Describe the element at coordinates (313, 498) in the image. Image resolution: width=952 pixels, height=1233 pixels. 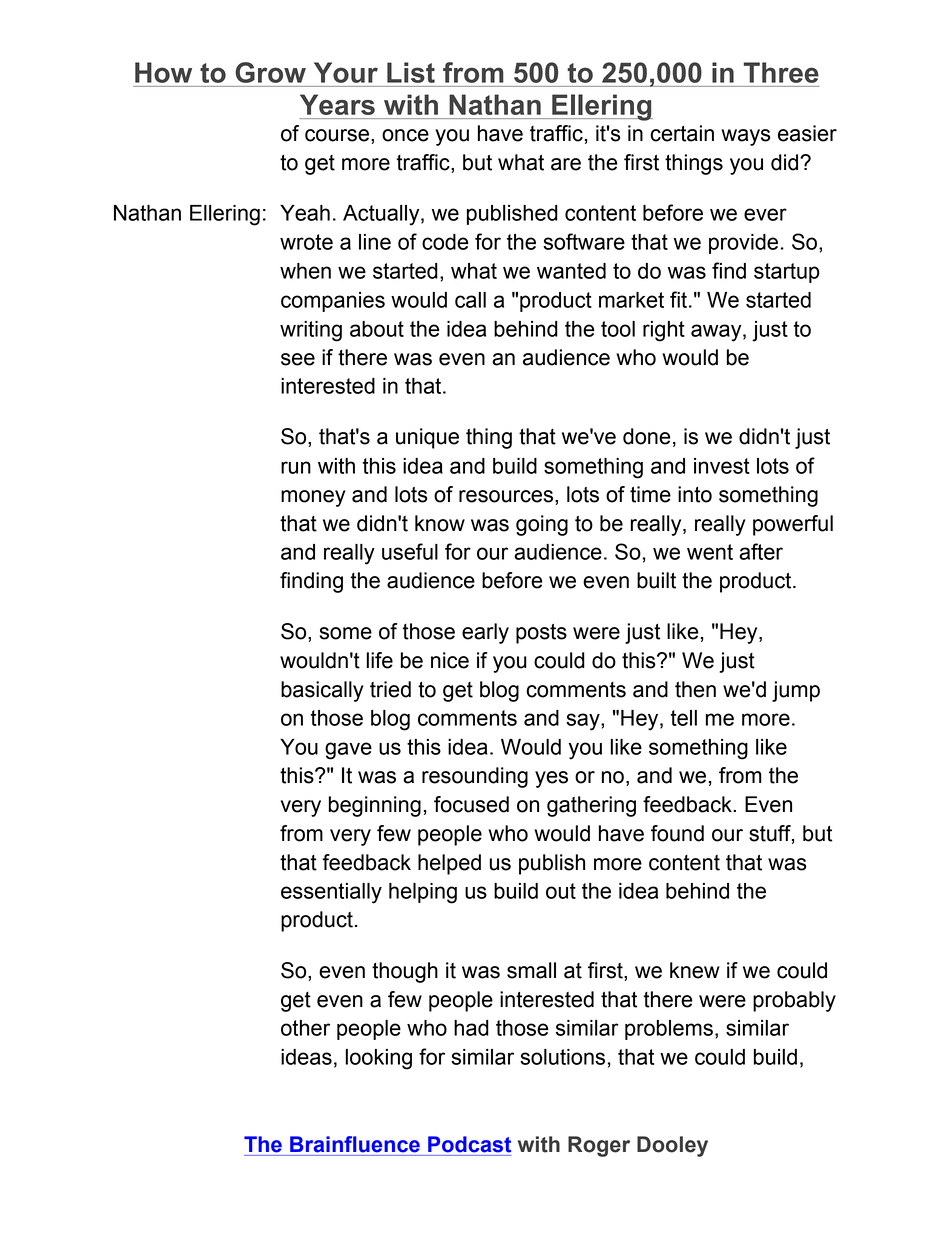
I see `money` at that location.
